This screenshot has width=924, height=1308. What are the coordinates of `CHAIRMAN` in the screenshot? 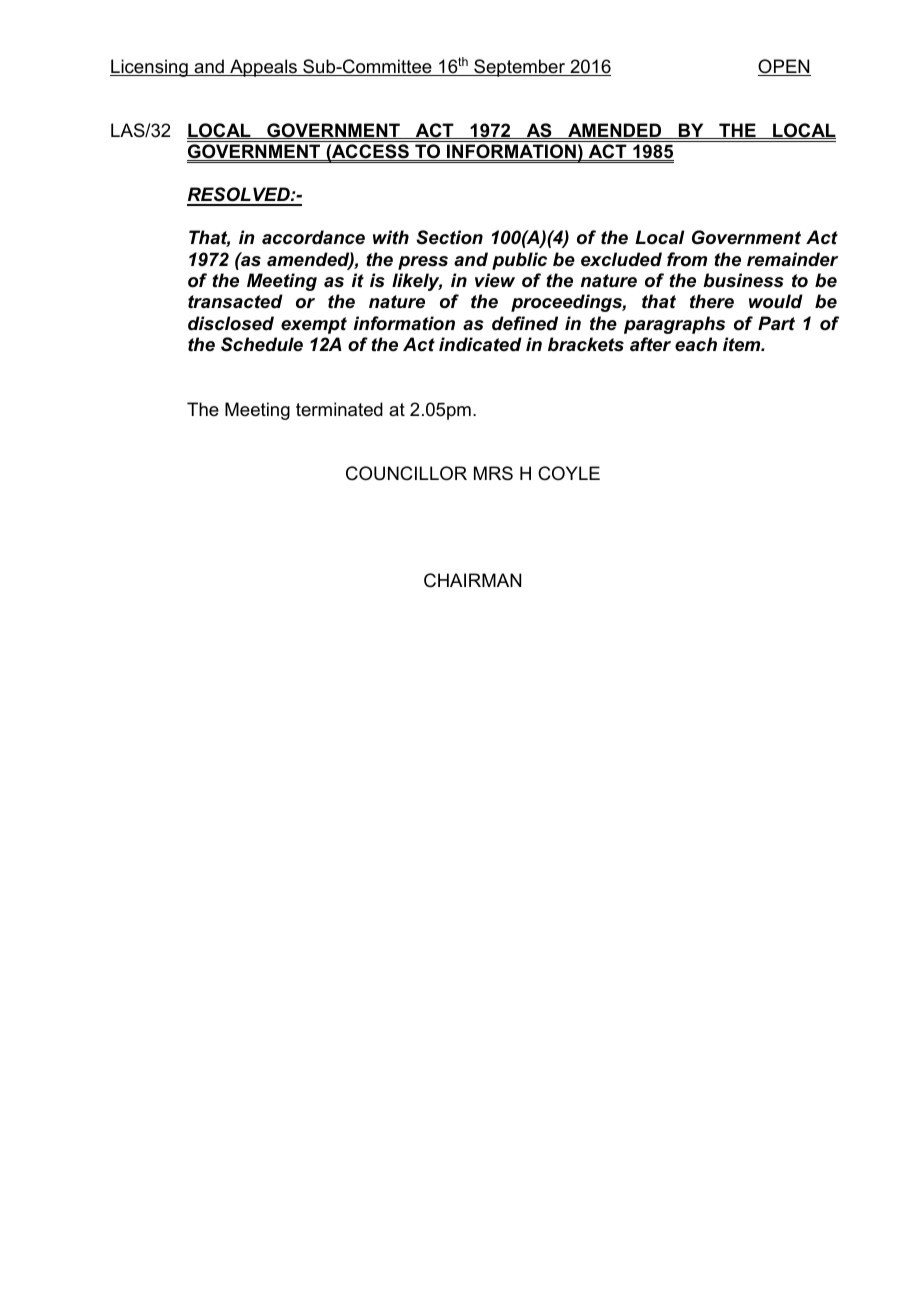 It's located at (472, 580).
